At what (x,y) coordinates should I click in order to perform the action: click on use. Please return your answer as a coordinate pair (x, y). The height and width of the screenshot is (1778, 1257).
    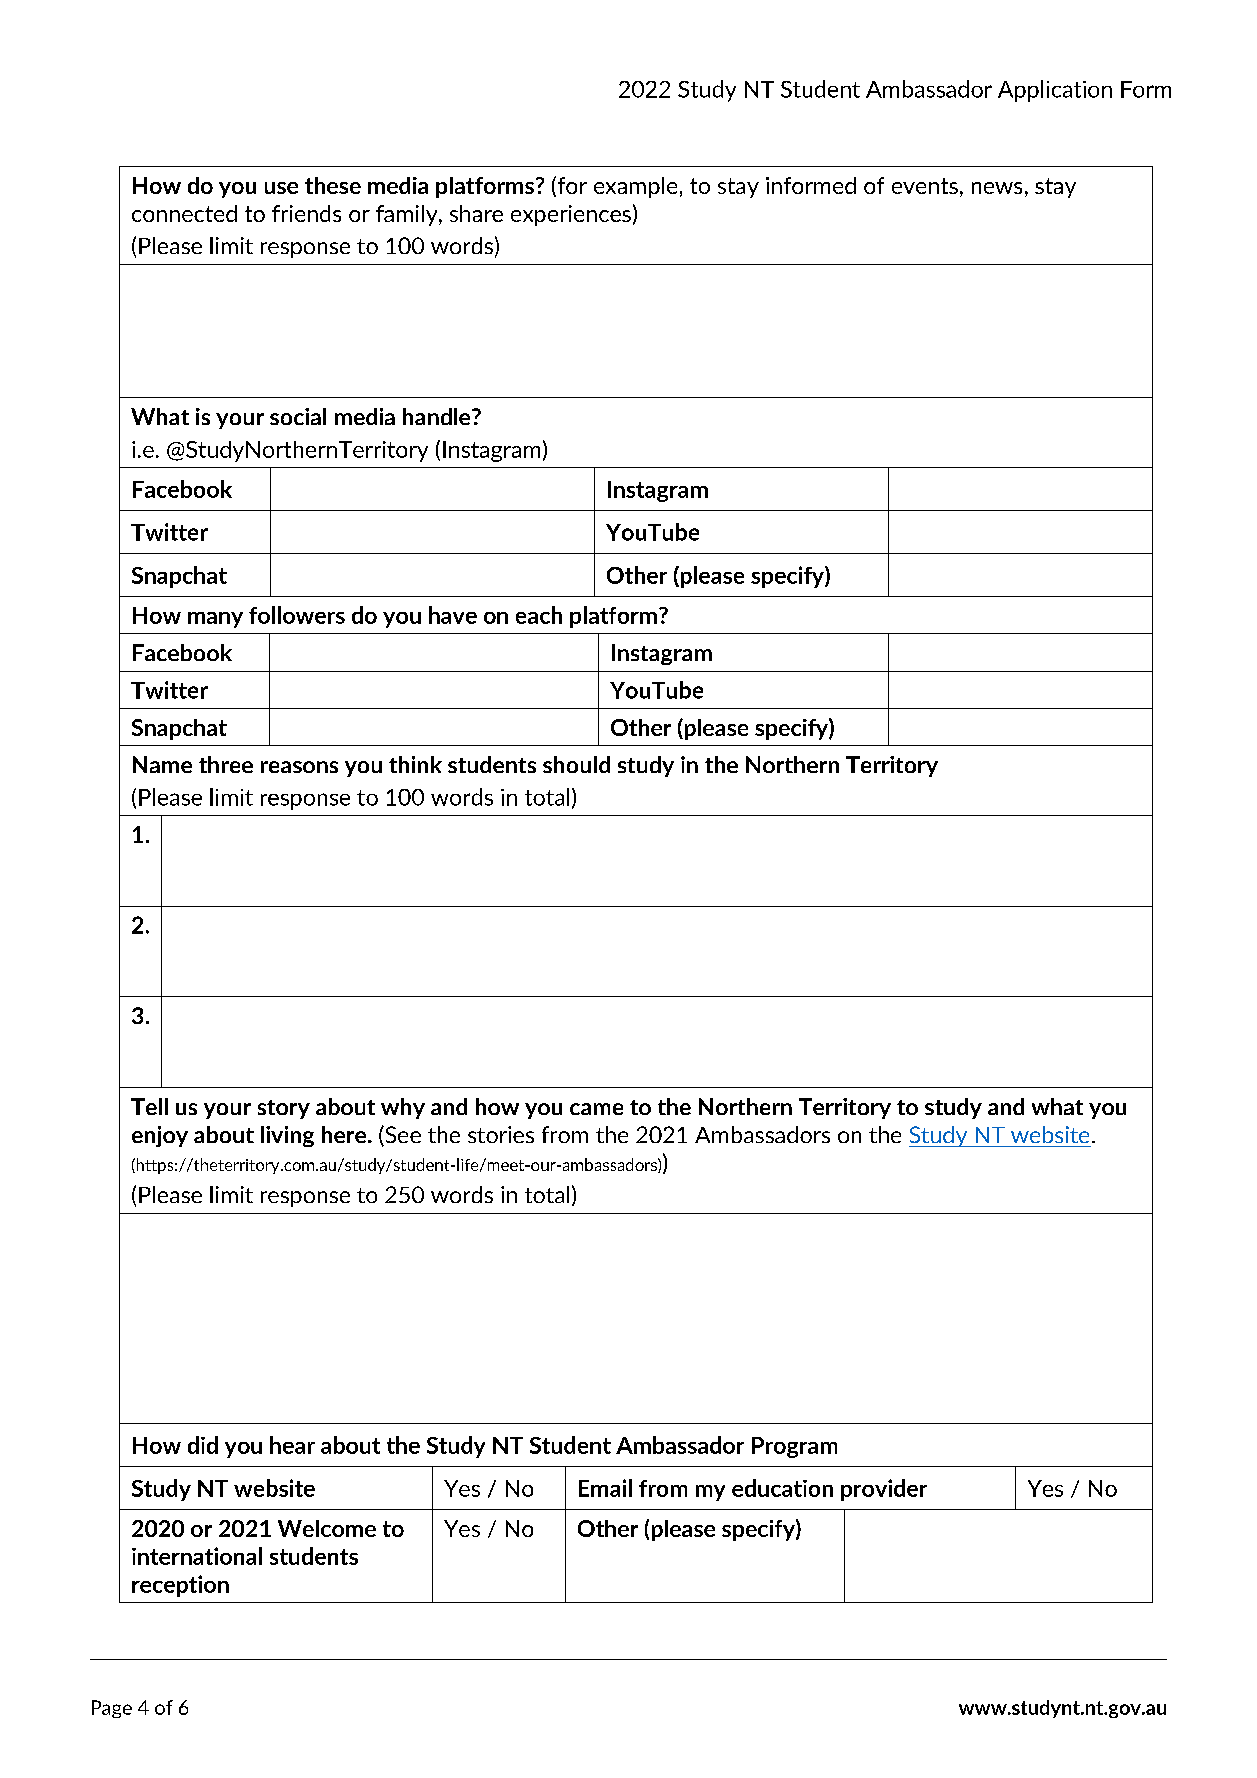
    Looking at the image, I should click on (281, 188).
